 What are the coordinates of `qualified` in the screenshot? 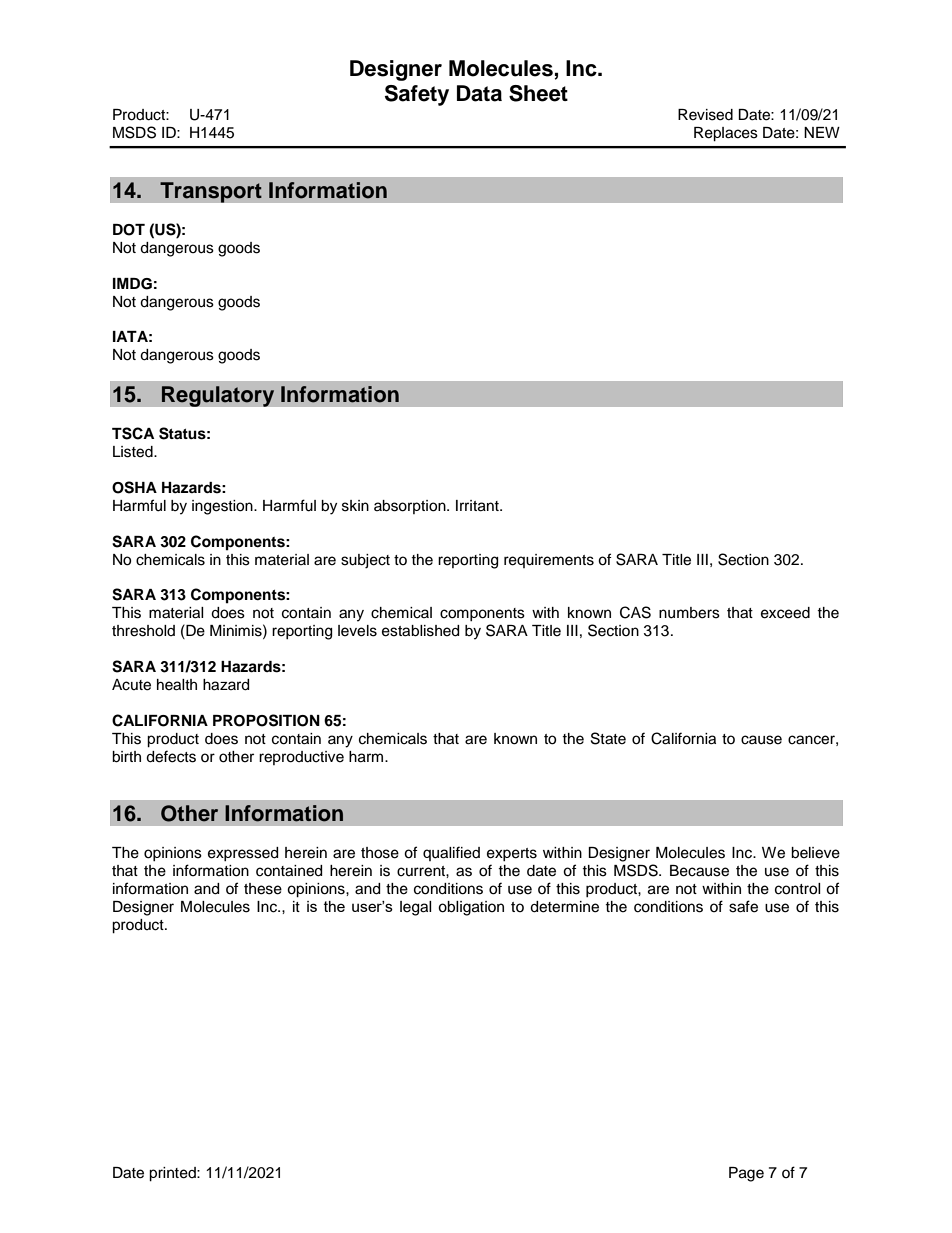 It's located at (451, 853).
